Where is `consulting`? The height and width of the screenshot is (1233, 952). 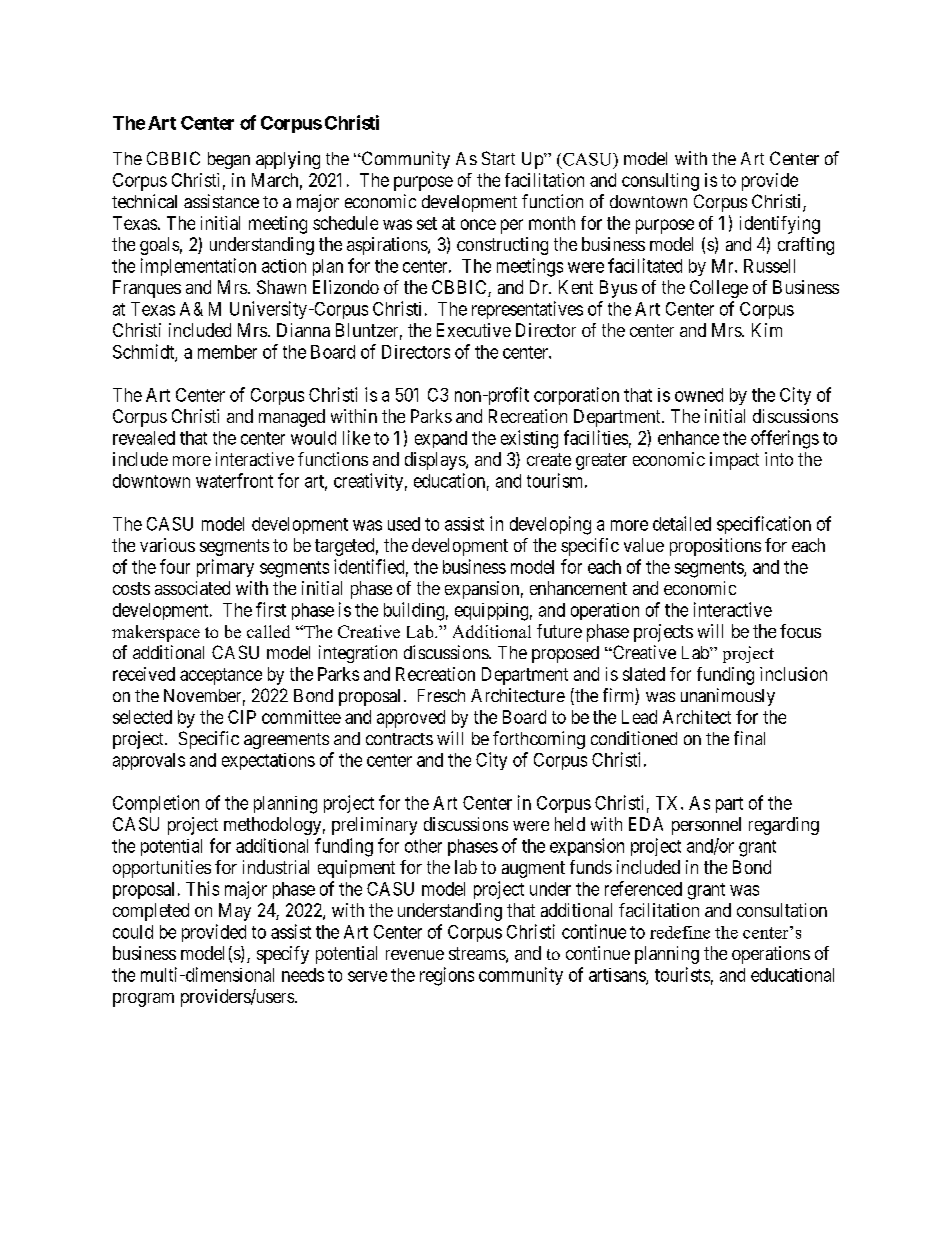 consulting is located at coordinates (660, 182).
